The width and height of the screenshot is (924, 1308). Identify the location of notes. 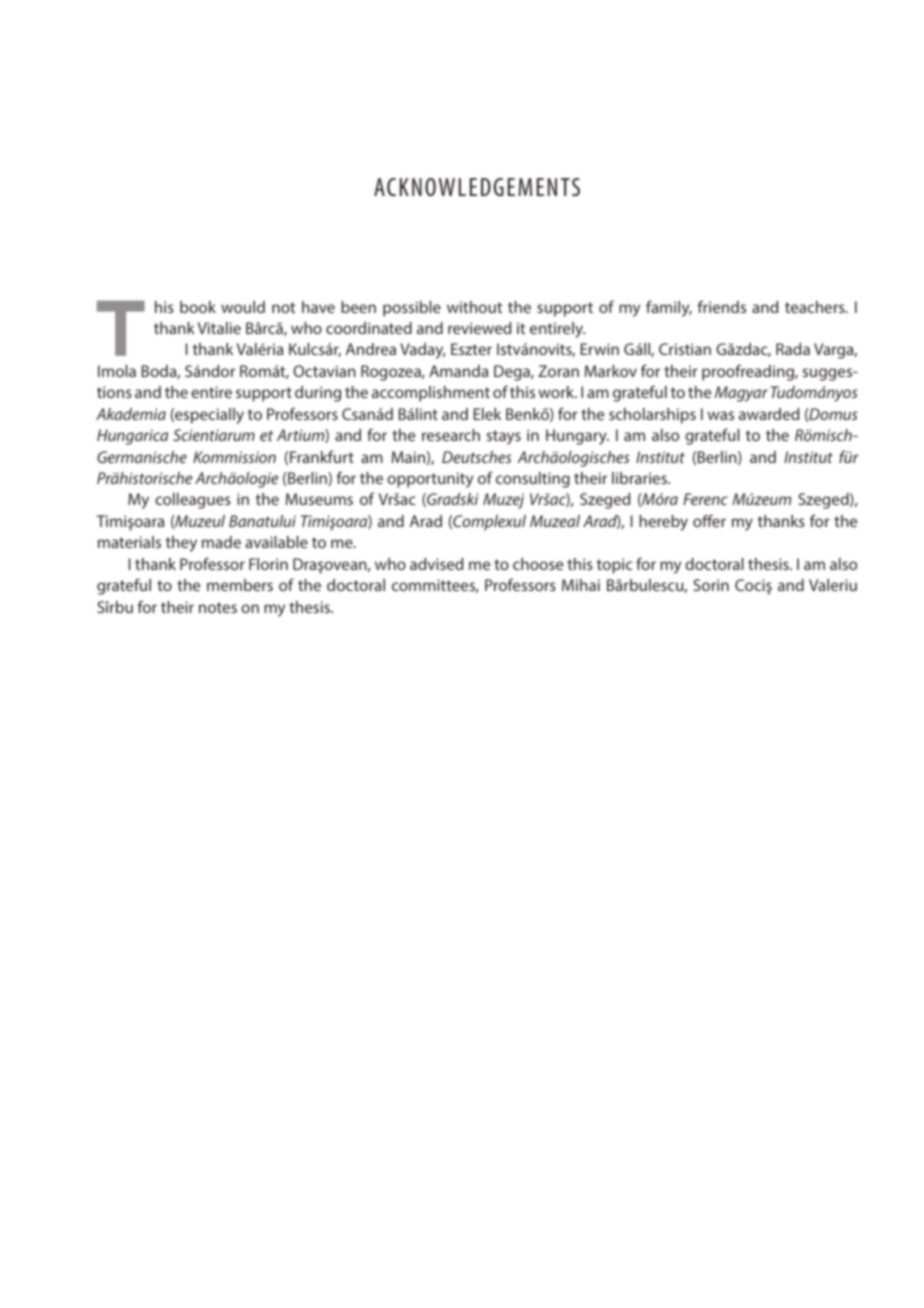
(218, 607).
